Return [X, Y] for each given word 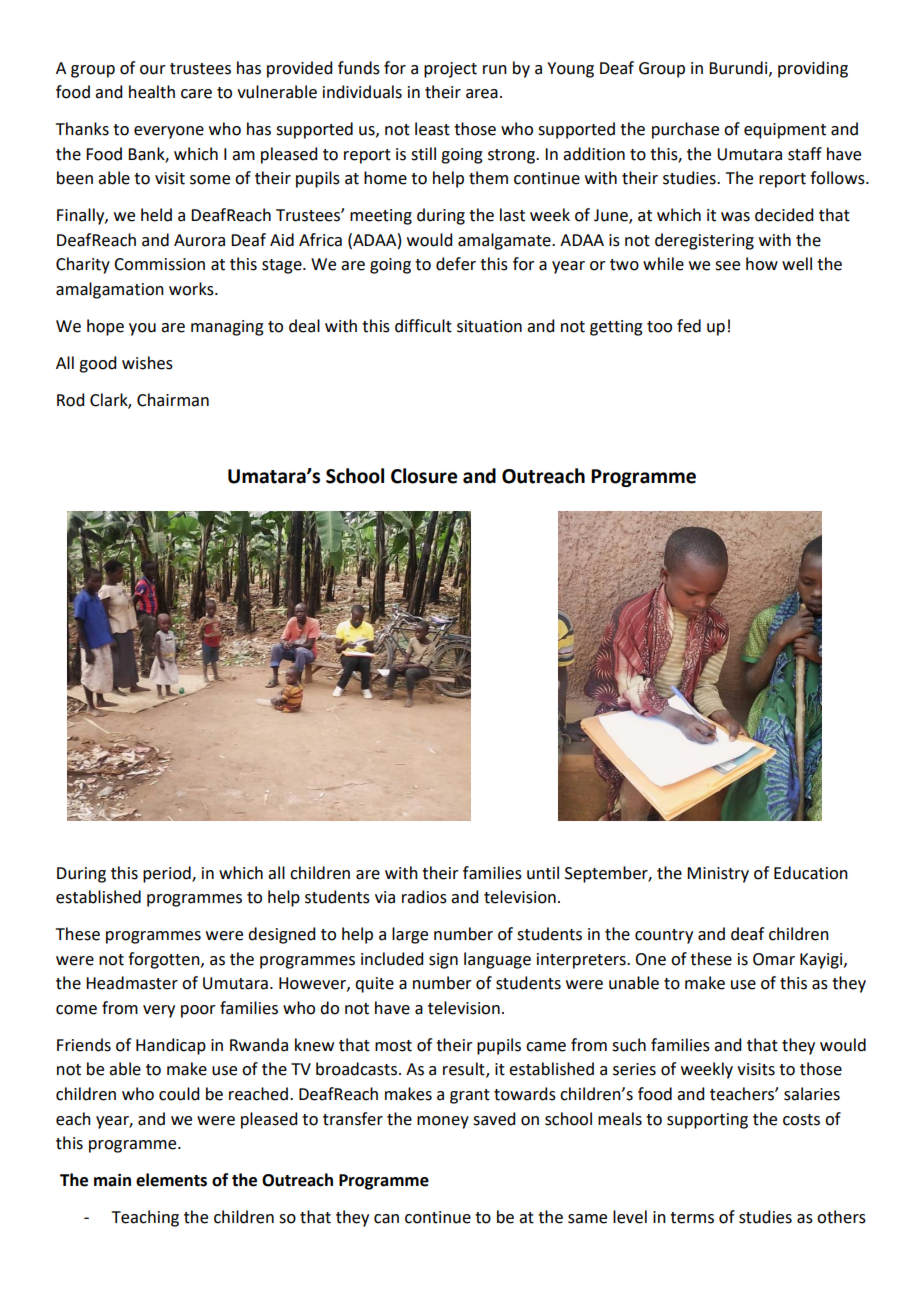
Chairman [173, 400]
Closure [424, 476]
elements [171, 1180]
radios [424, 897]
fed [689, 326]
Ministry [718, 875]
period [168, 874]
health [152, 92]
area [482, 94]
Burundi [739, 68]
